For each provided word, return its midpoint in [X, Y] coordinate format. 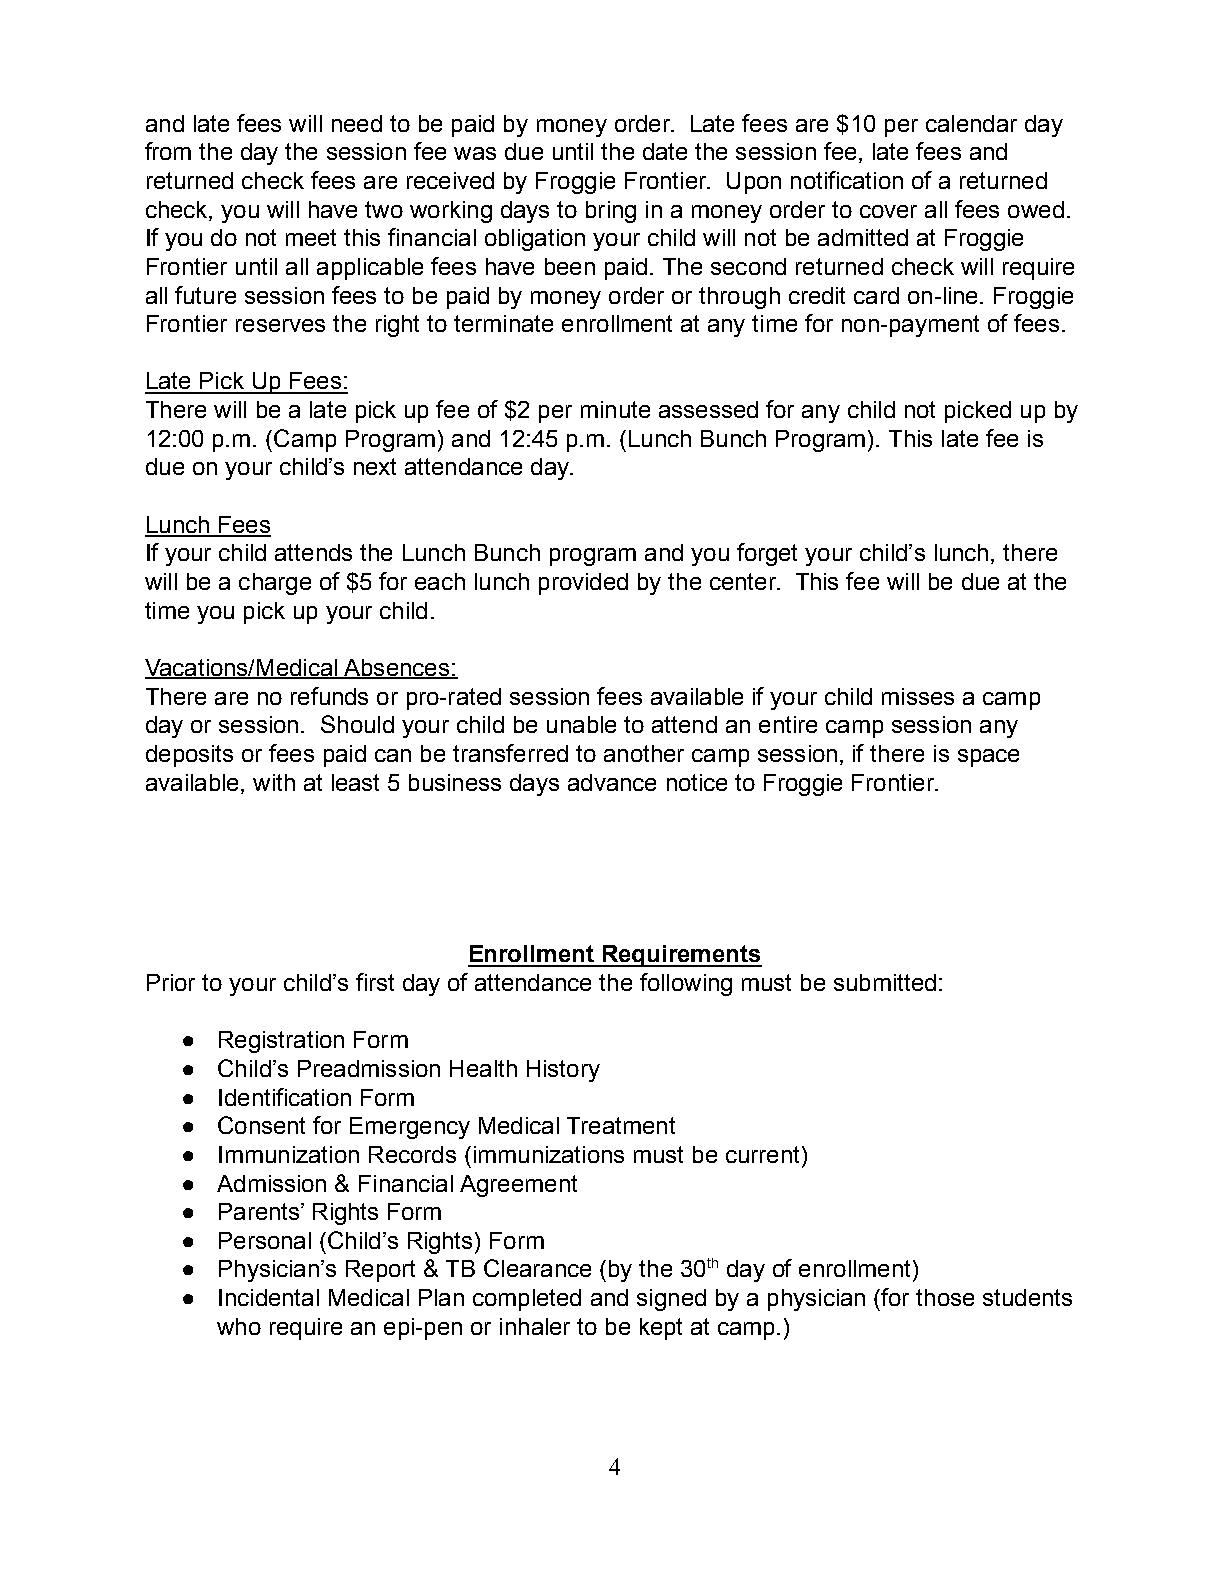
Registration [281, 1042]
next [375, 466]
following [686, 984]
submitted [885, 982]
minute [615, 409]
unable [581, 724]
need [357, 123]
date [665, 151]
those [945, 1297]
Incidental [269, 1297]
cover [888, 211]
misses [918, 696]
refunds [329, 696]
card [876, 295]
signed [671, 1300]
